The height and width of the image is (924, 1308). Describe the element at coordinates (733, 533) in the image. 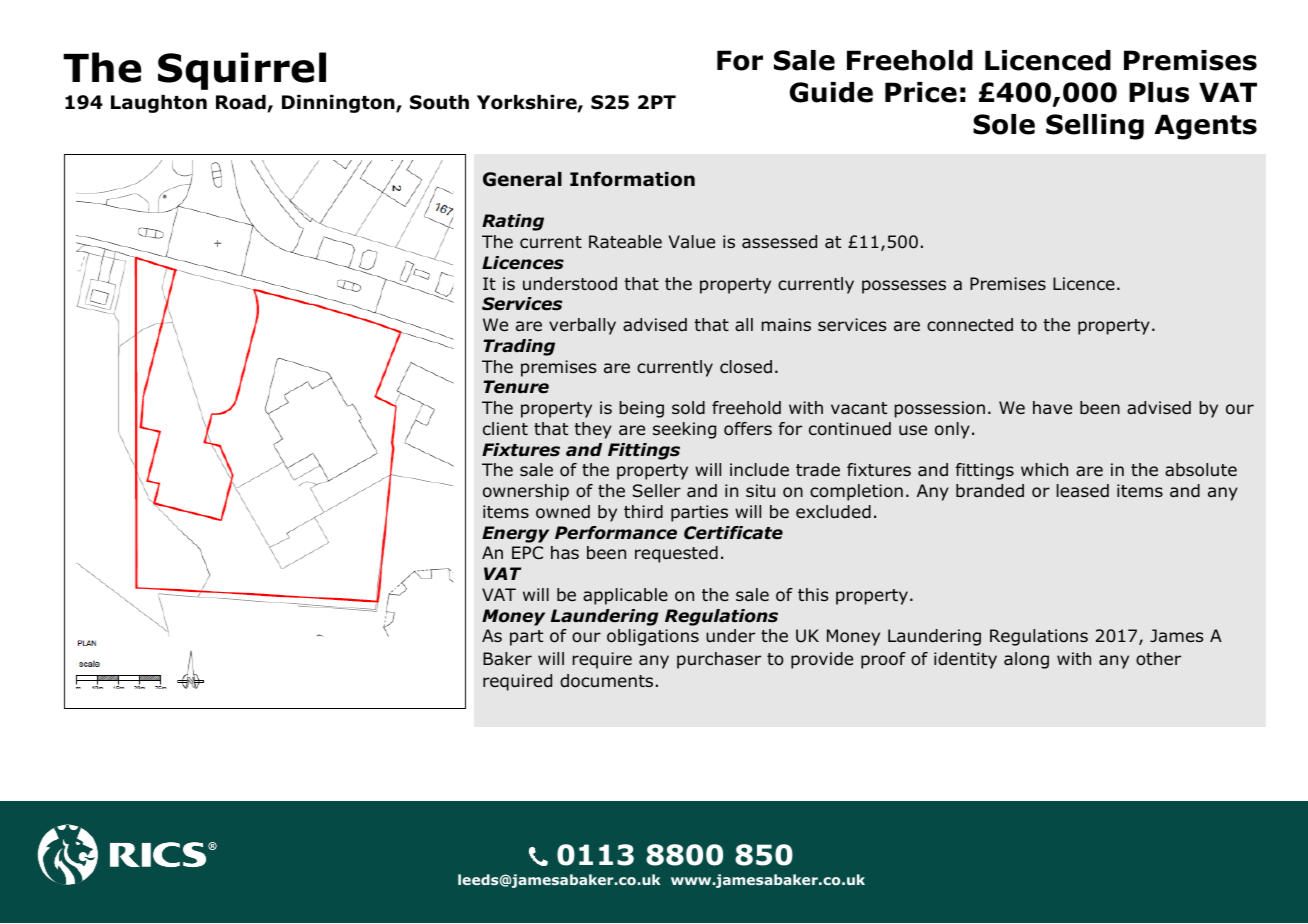

I see `Certificate` at that location.
